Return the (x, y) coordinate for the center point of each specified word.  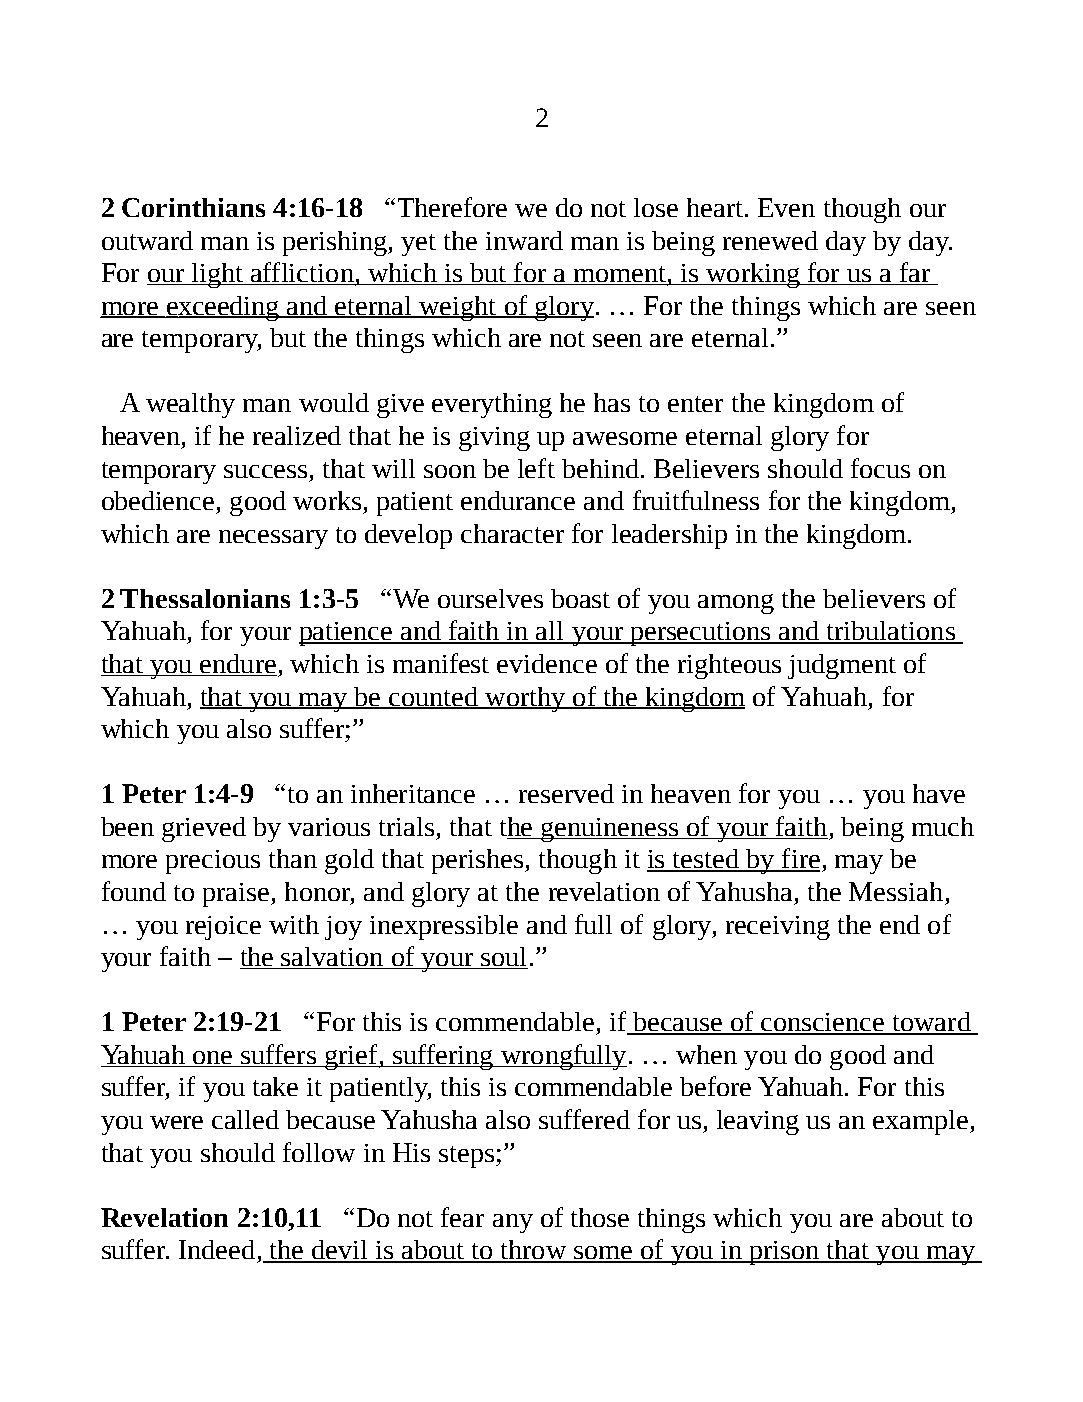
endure (237, 665)
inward (524, 240)
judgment (842, 666)
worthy (525, 699)
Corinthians (193, 207)
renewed (770, 240)
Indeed (217, 1249)
